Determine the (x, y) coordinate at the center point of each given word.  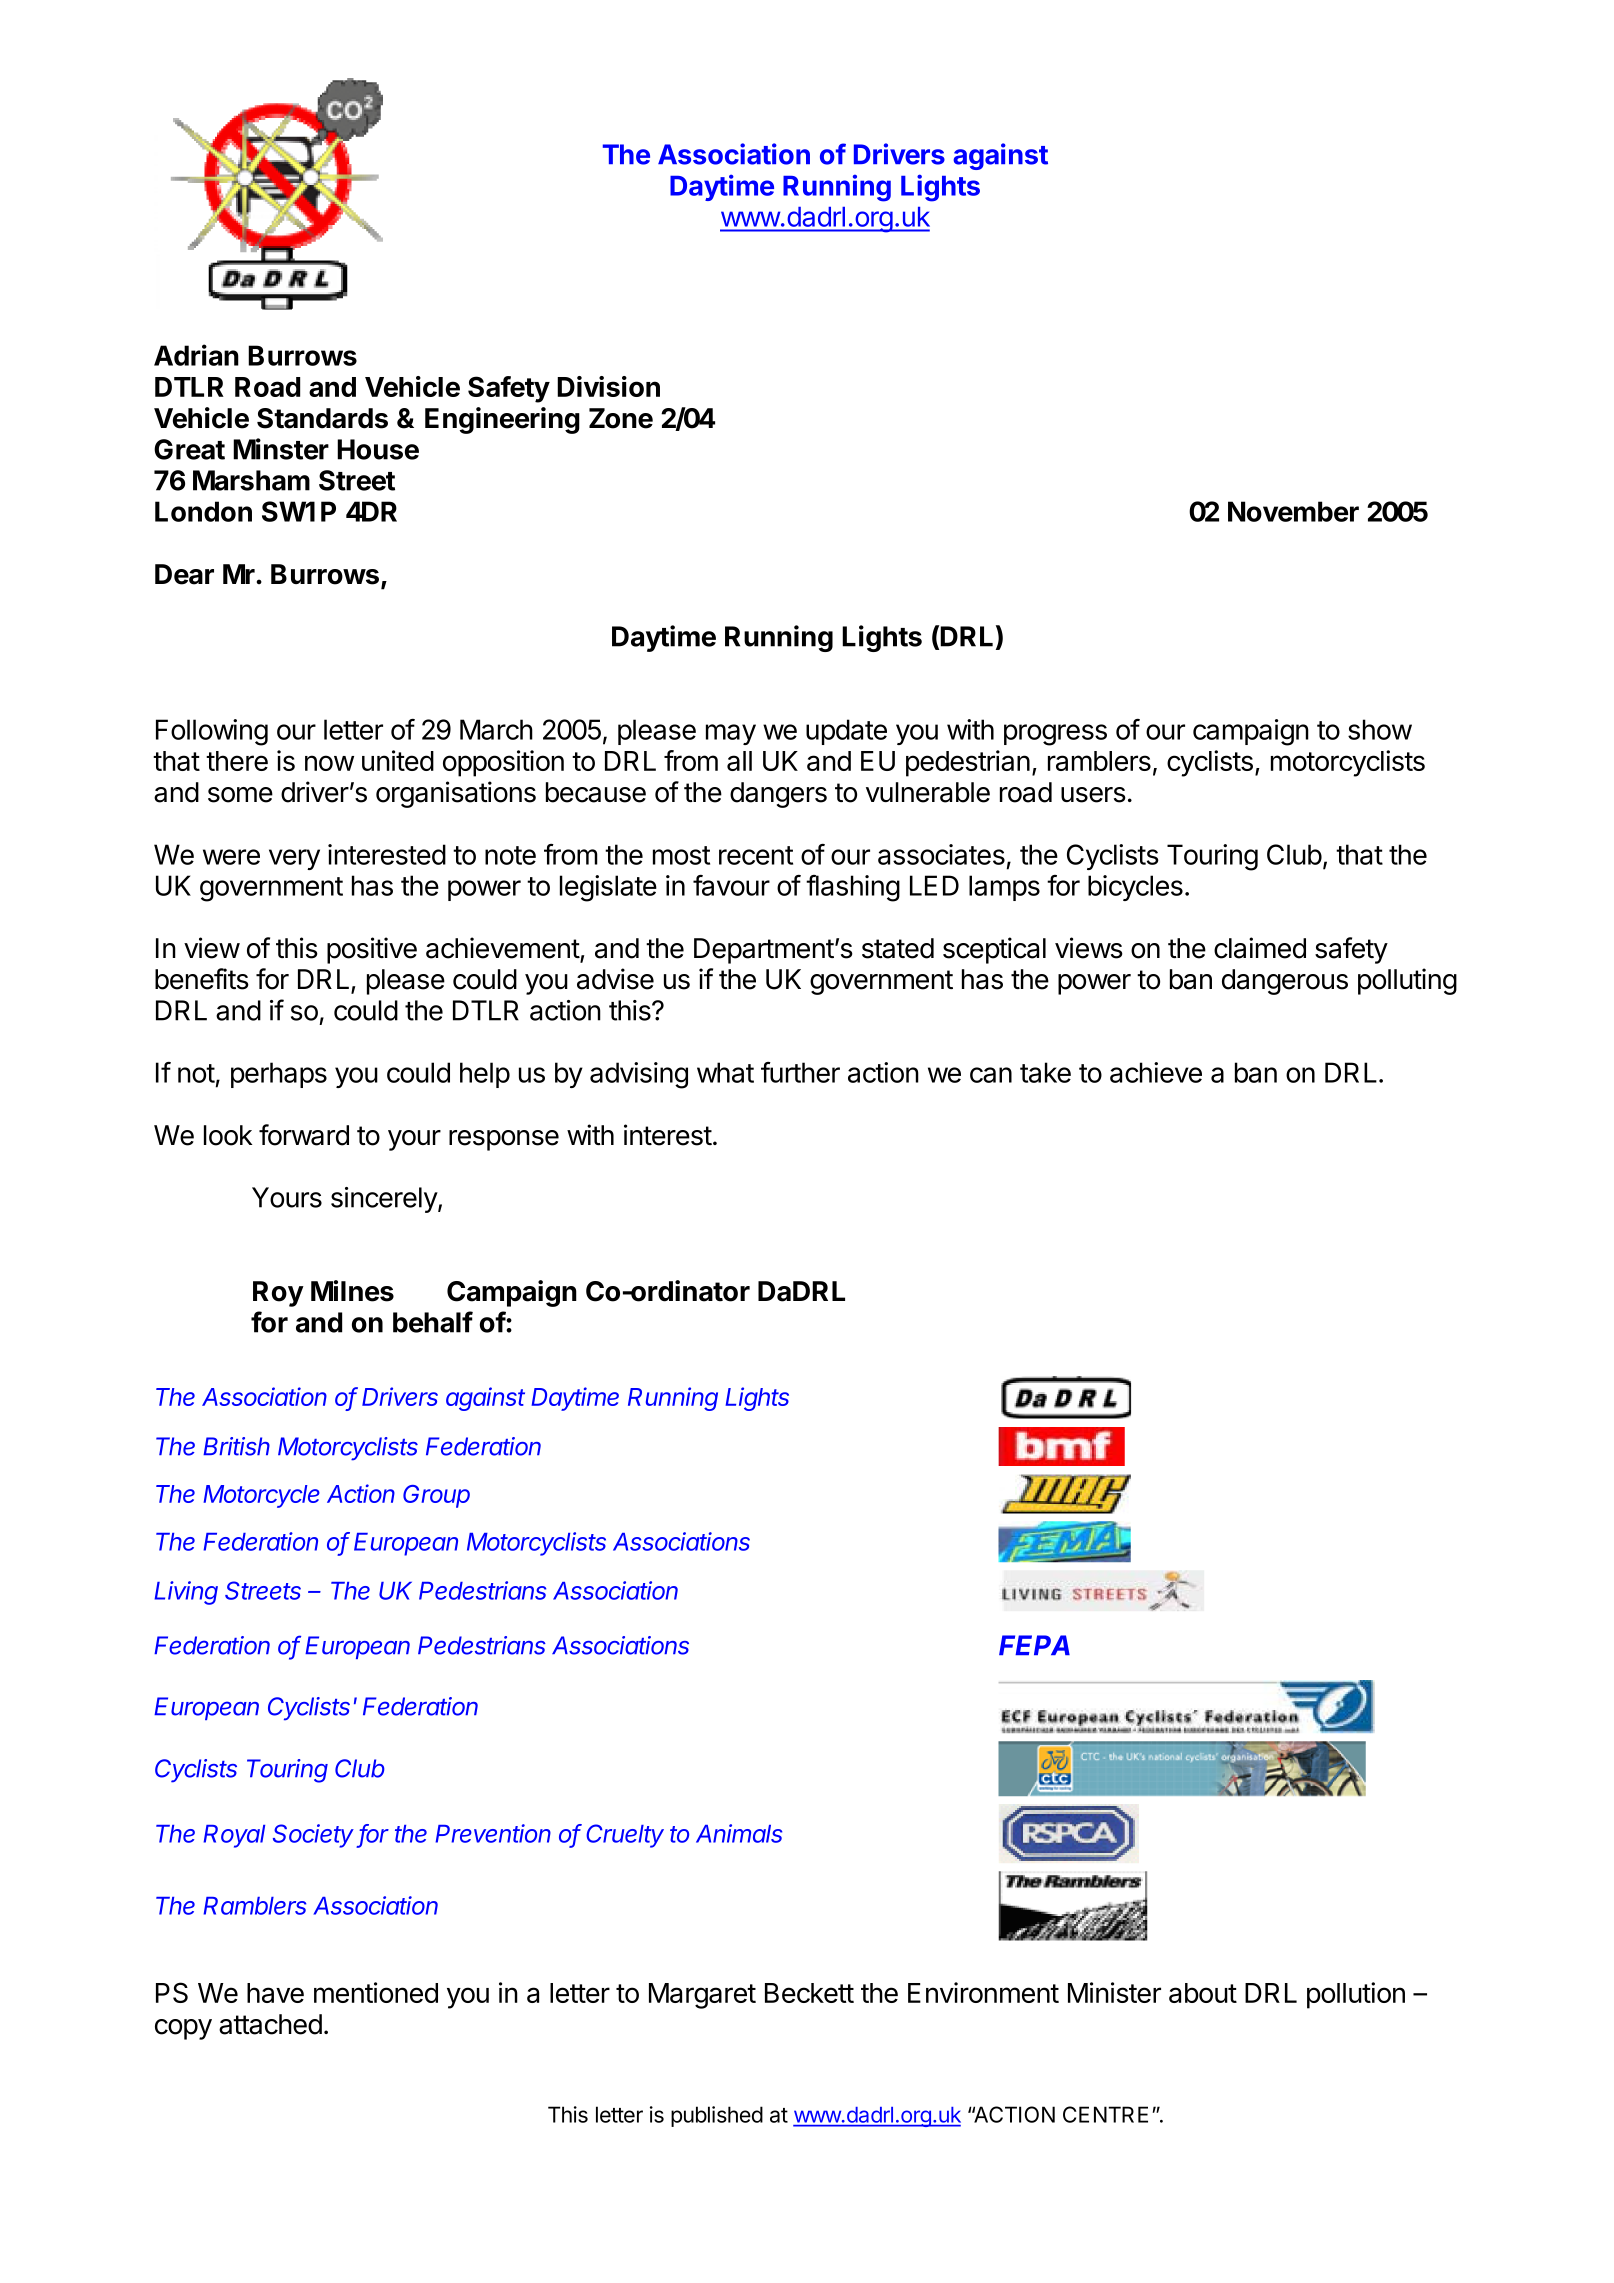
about (1203, 1993)
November (1293, 511)
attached (270, 2024)
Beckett (809, 1993)
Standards (322, 418)
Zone (621, 418)
